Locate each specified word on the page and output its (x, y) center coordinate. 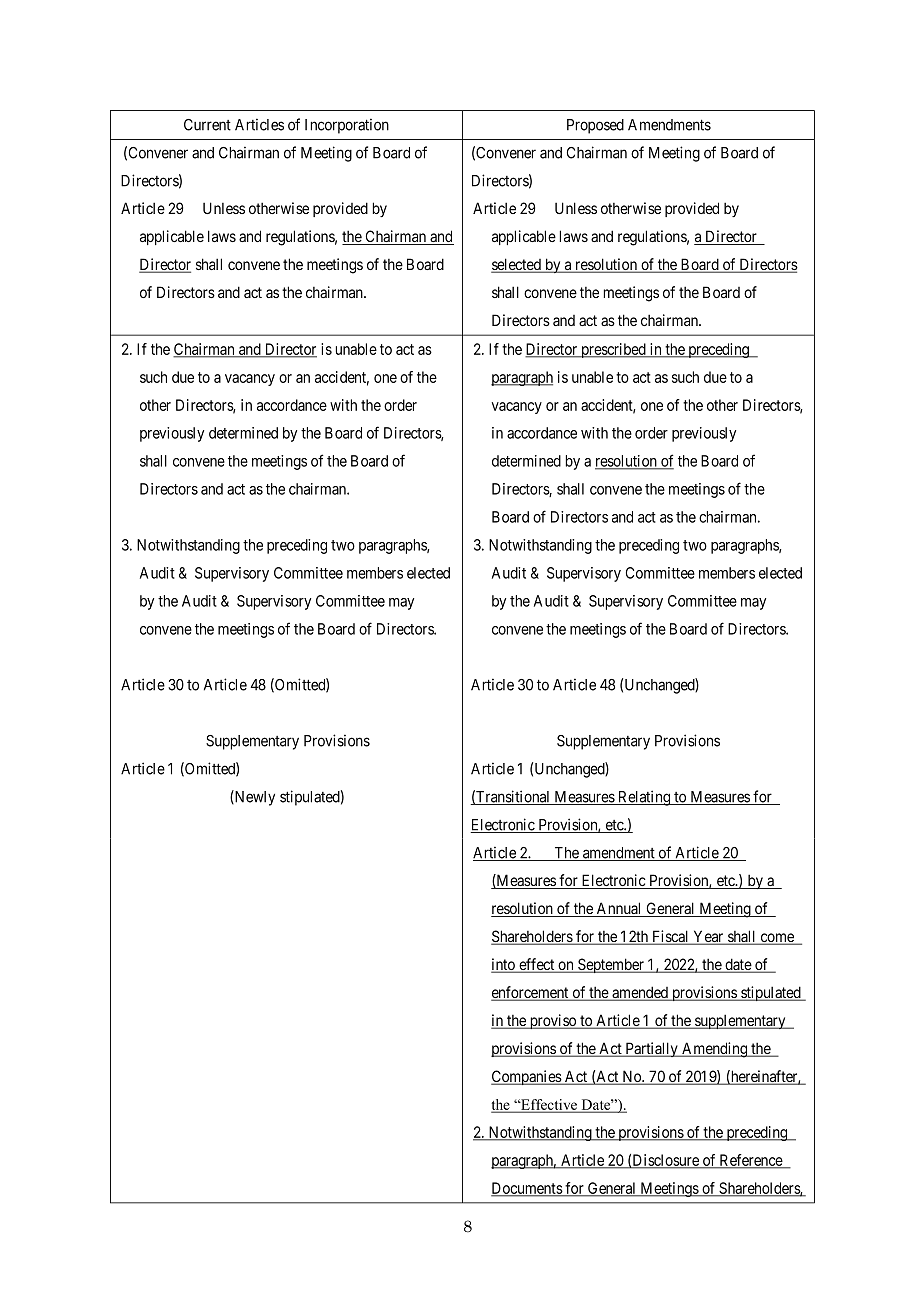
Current (207, 125)
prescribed (613, 350)
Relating (644, 798)
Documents (527, 1189)
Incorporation (347, 126)
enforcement (531, 993)
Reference (750, 1161)
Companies (527, 1077)
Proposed (595, 126)
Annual (619, 909)
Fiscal (671, 937)
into (504, 965)
